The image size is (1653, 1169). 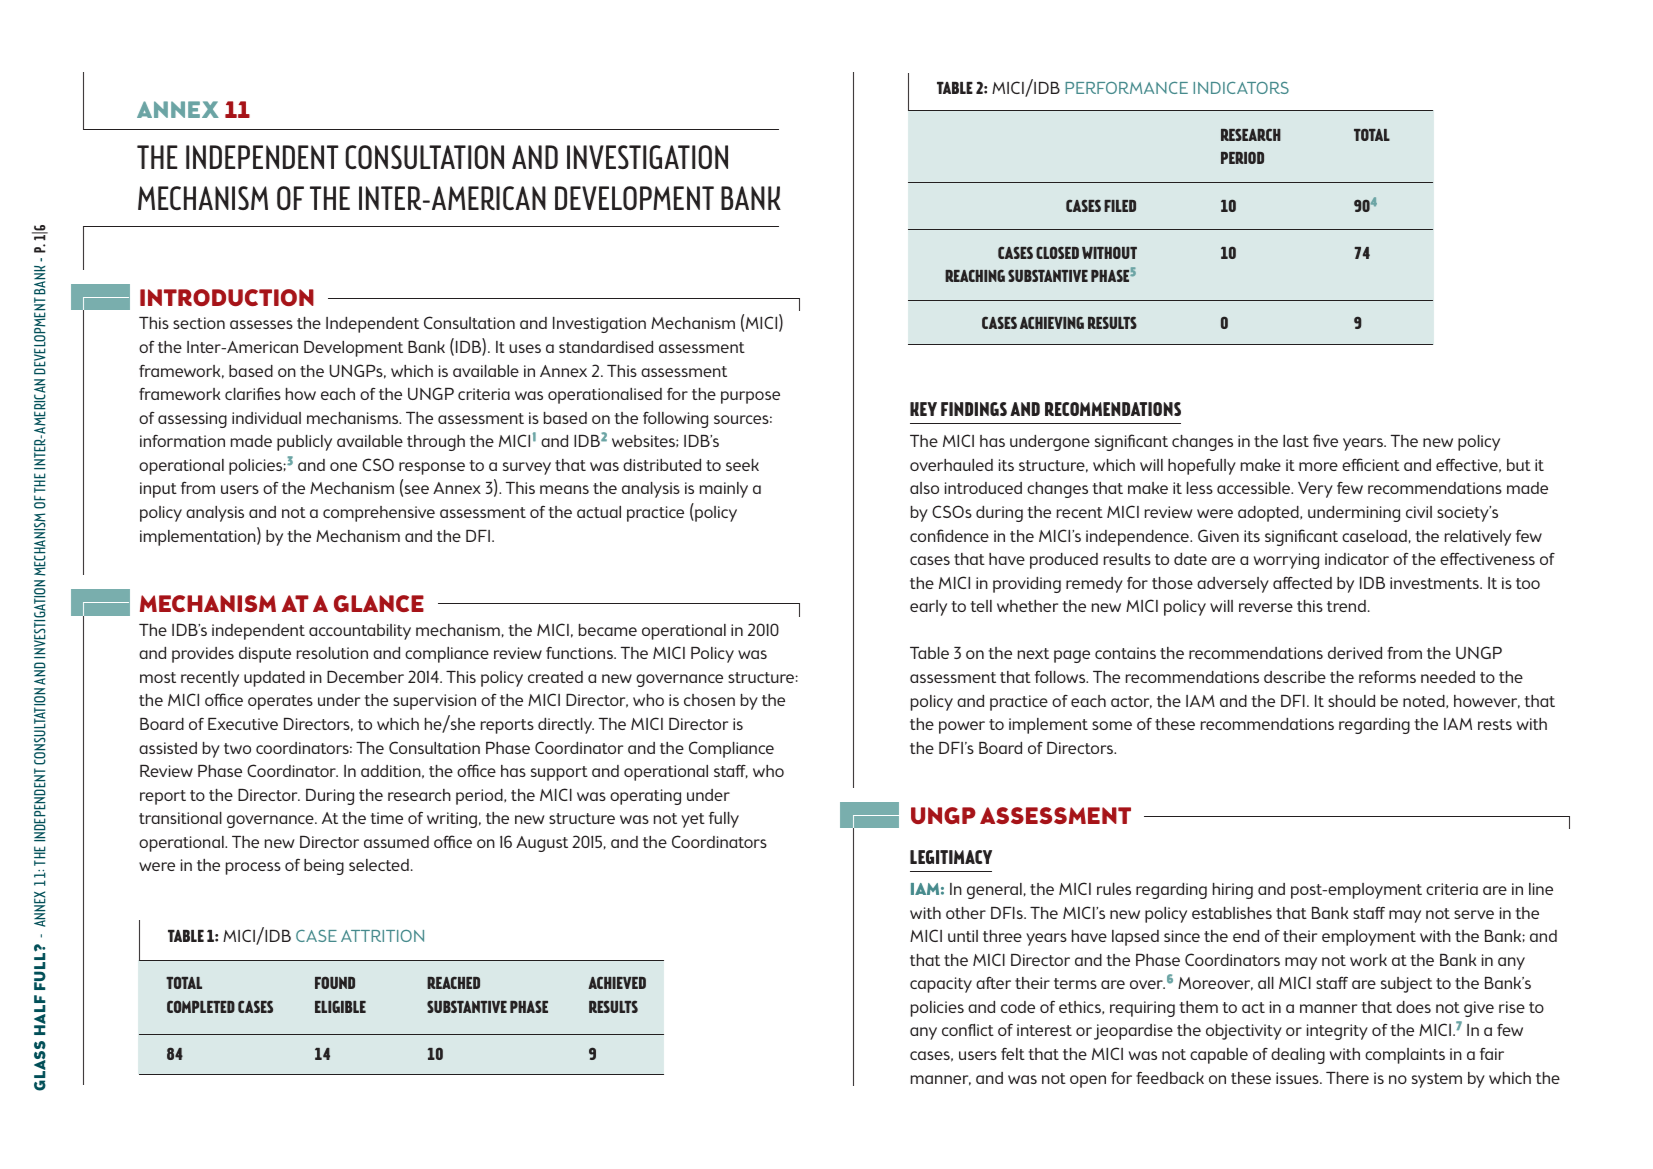 I want to click on filed, so click(x=1120, y=206).
